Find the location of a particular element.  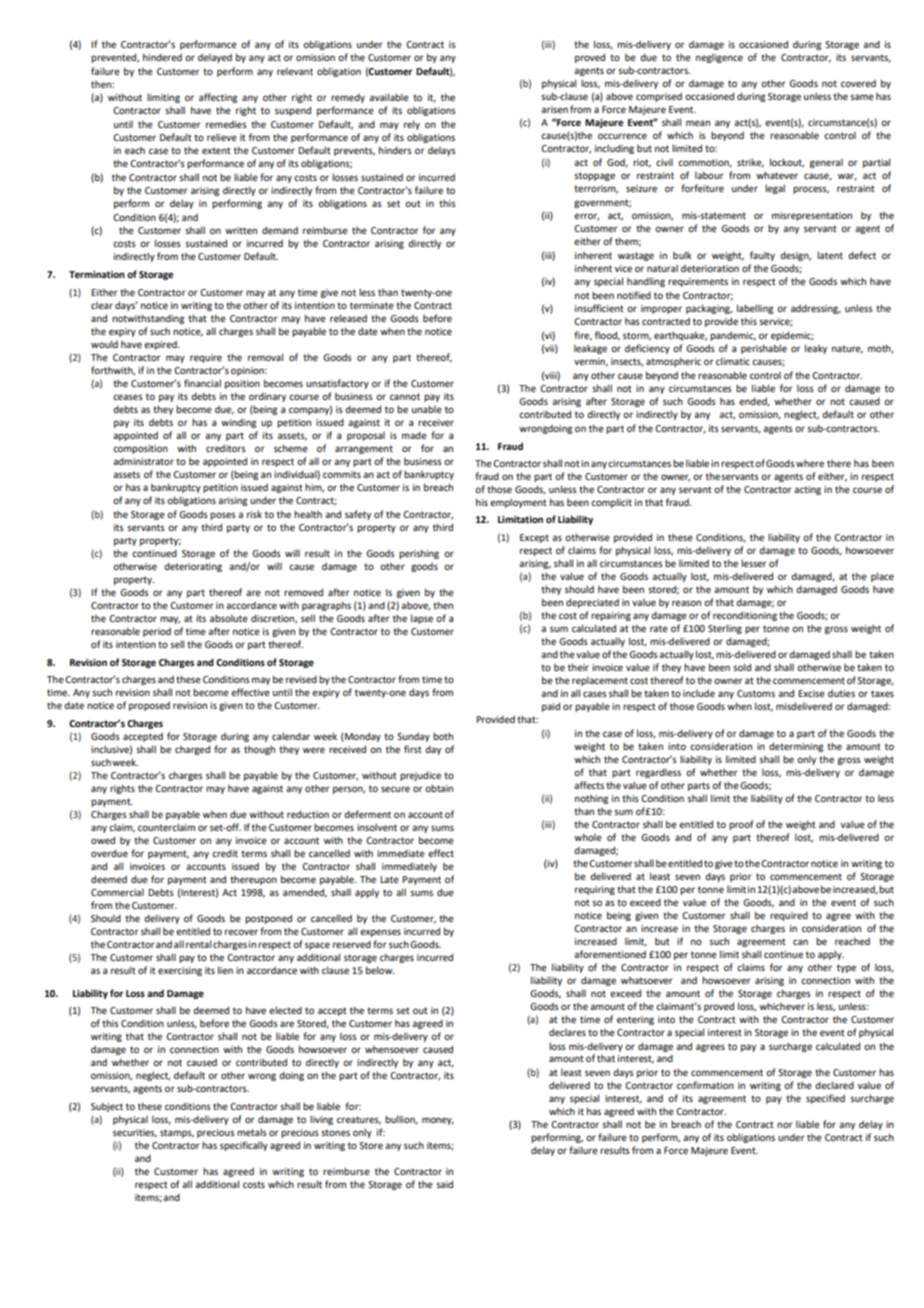

covered is located at coordinates (858, 83).
